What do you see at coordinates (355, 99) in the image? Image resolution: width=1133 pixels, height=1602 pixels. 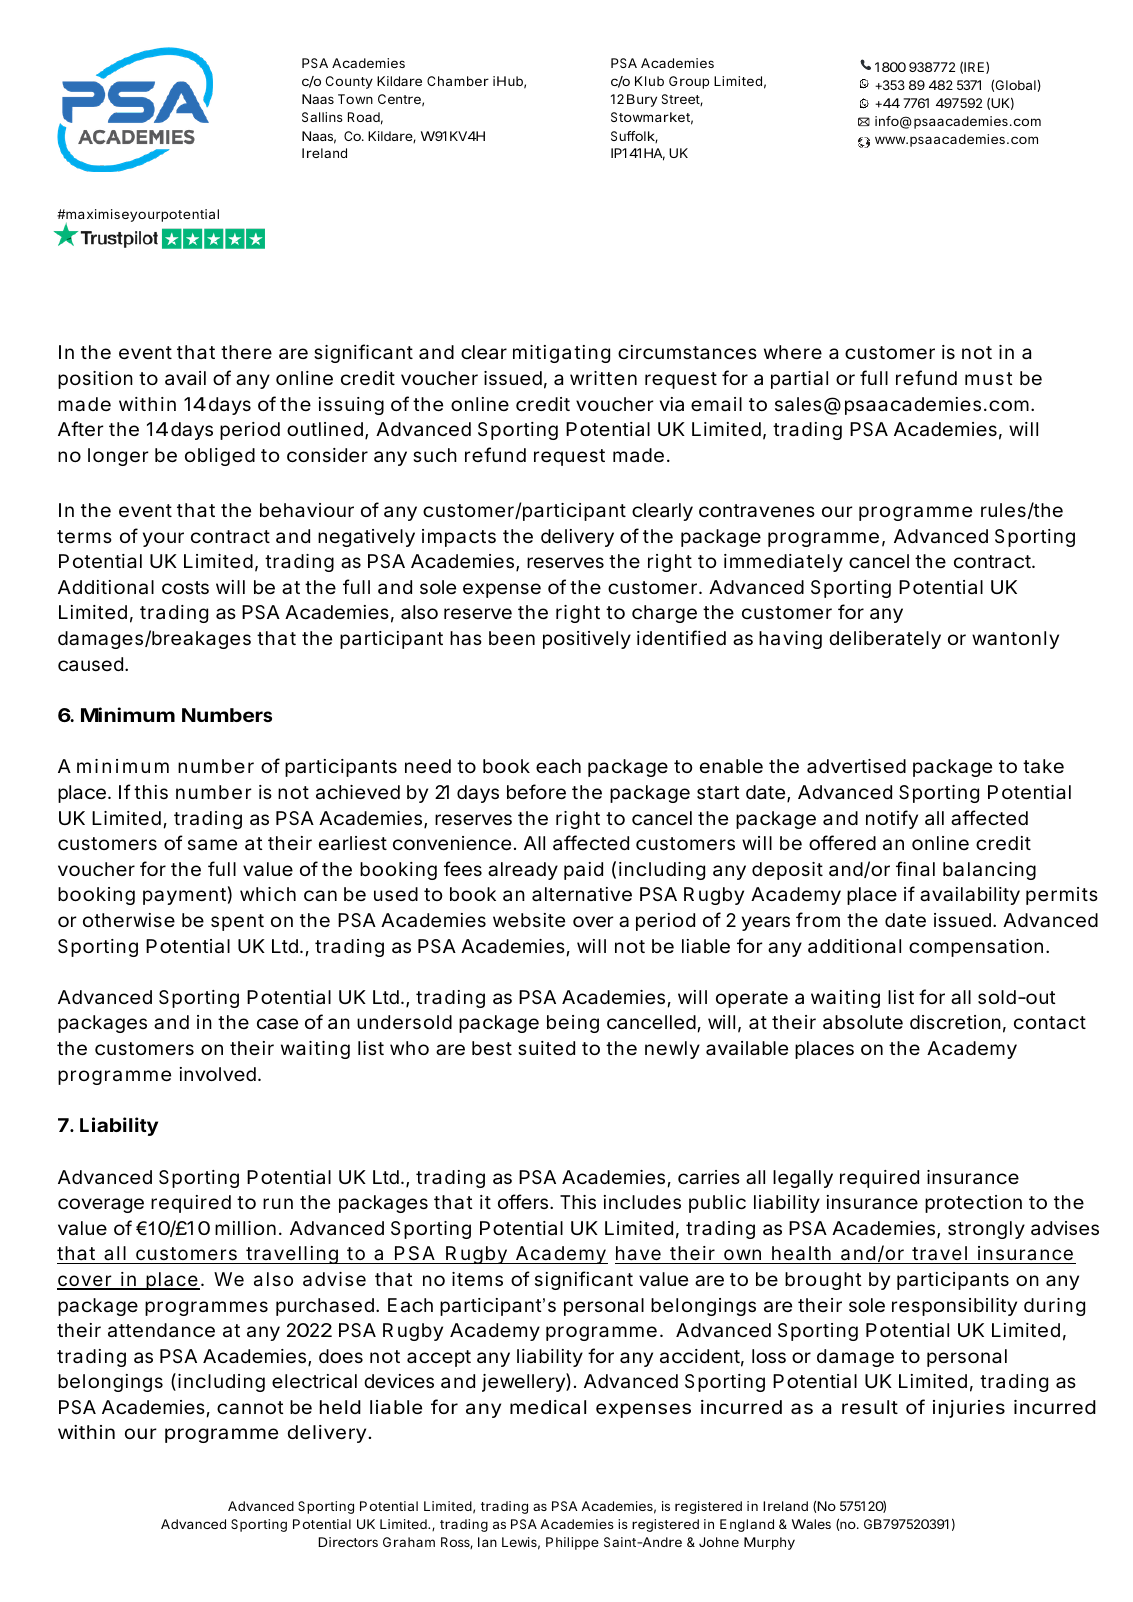 I see `Town` at bounding box center [355, 99].
